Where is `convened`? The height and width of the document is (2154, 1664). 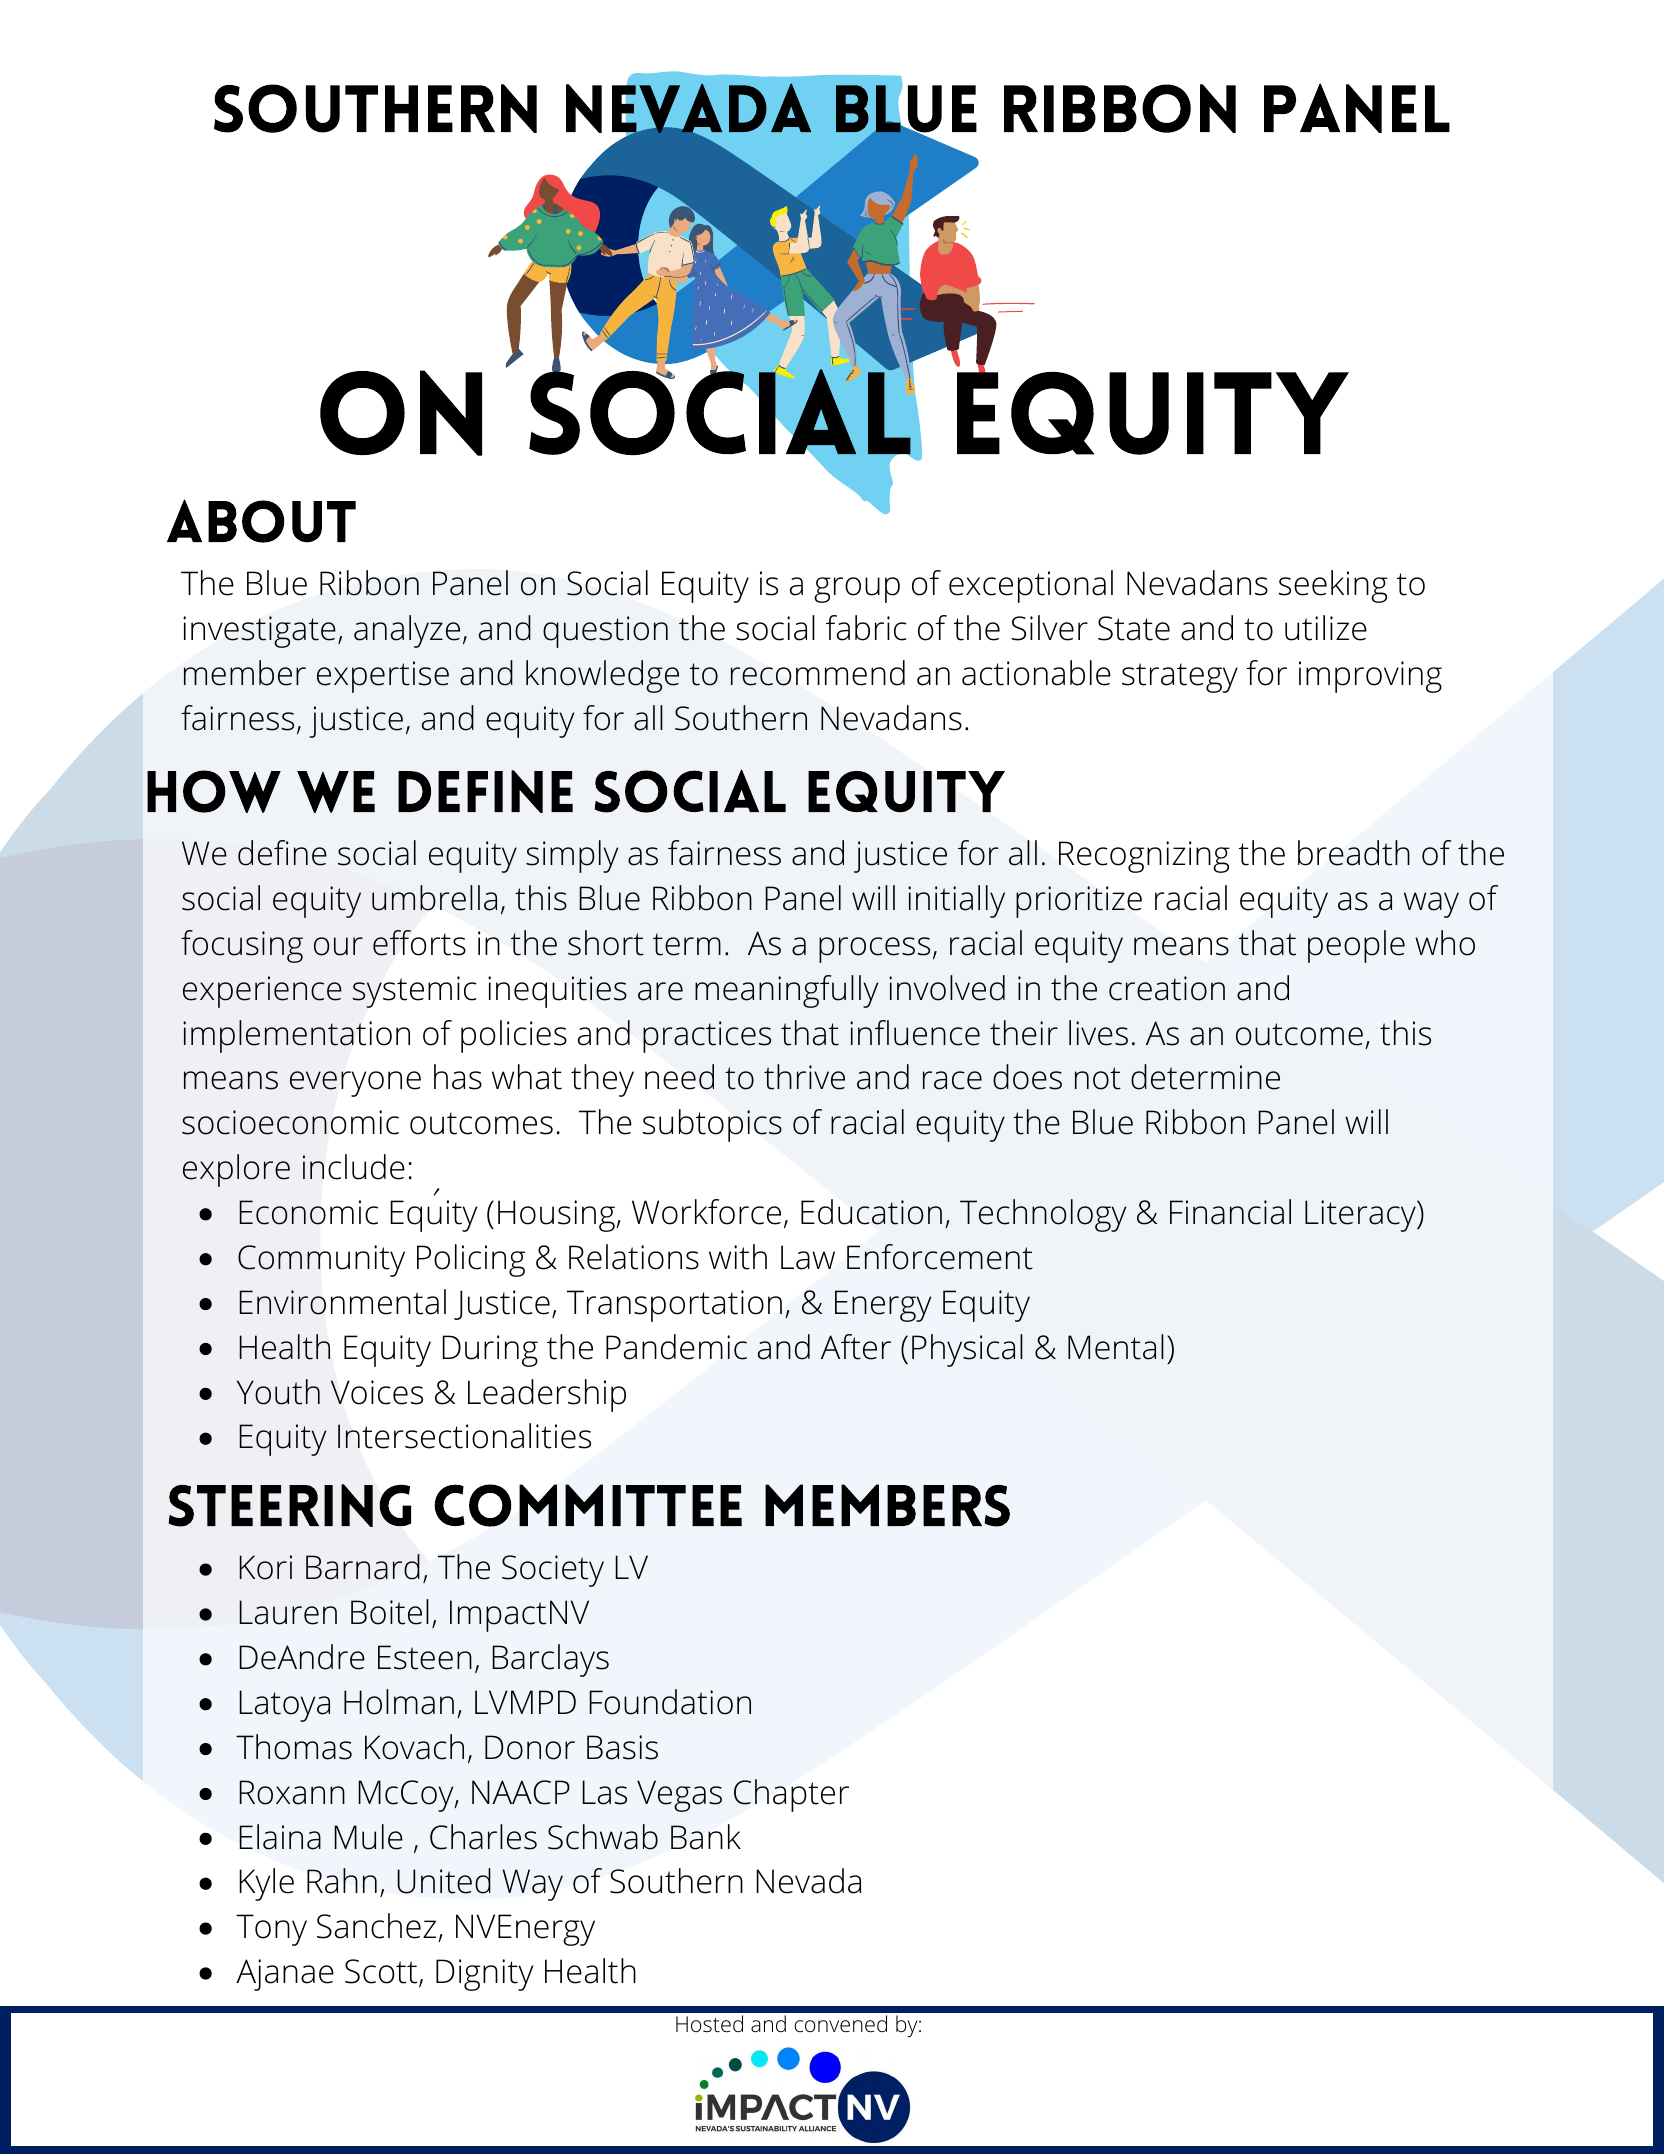 convened is located at coordinates (840, 2024).
